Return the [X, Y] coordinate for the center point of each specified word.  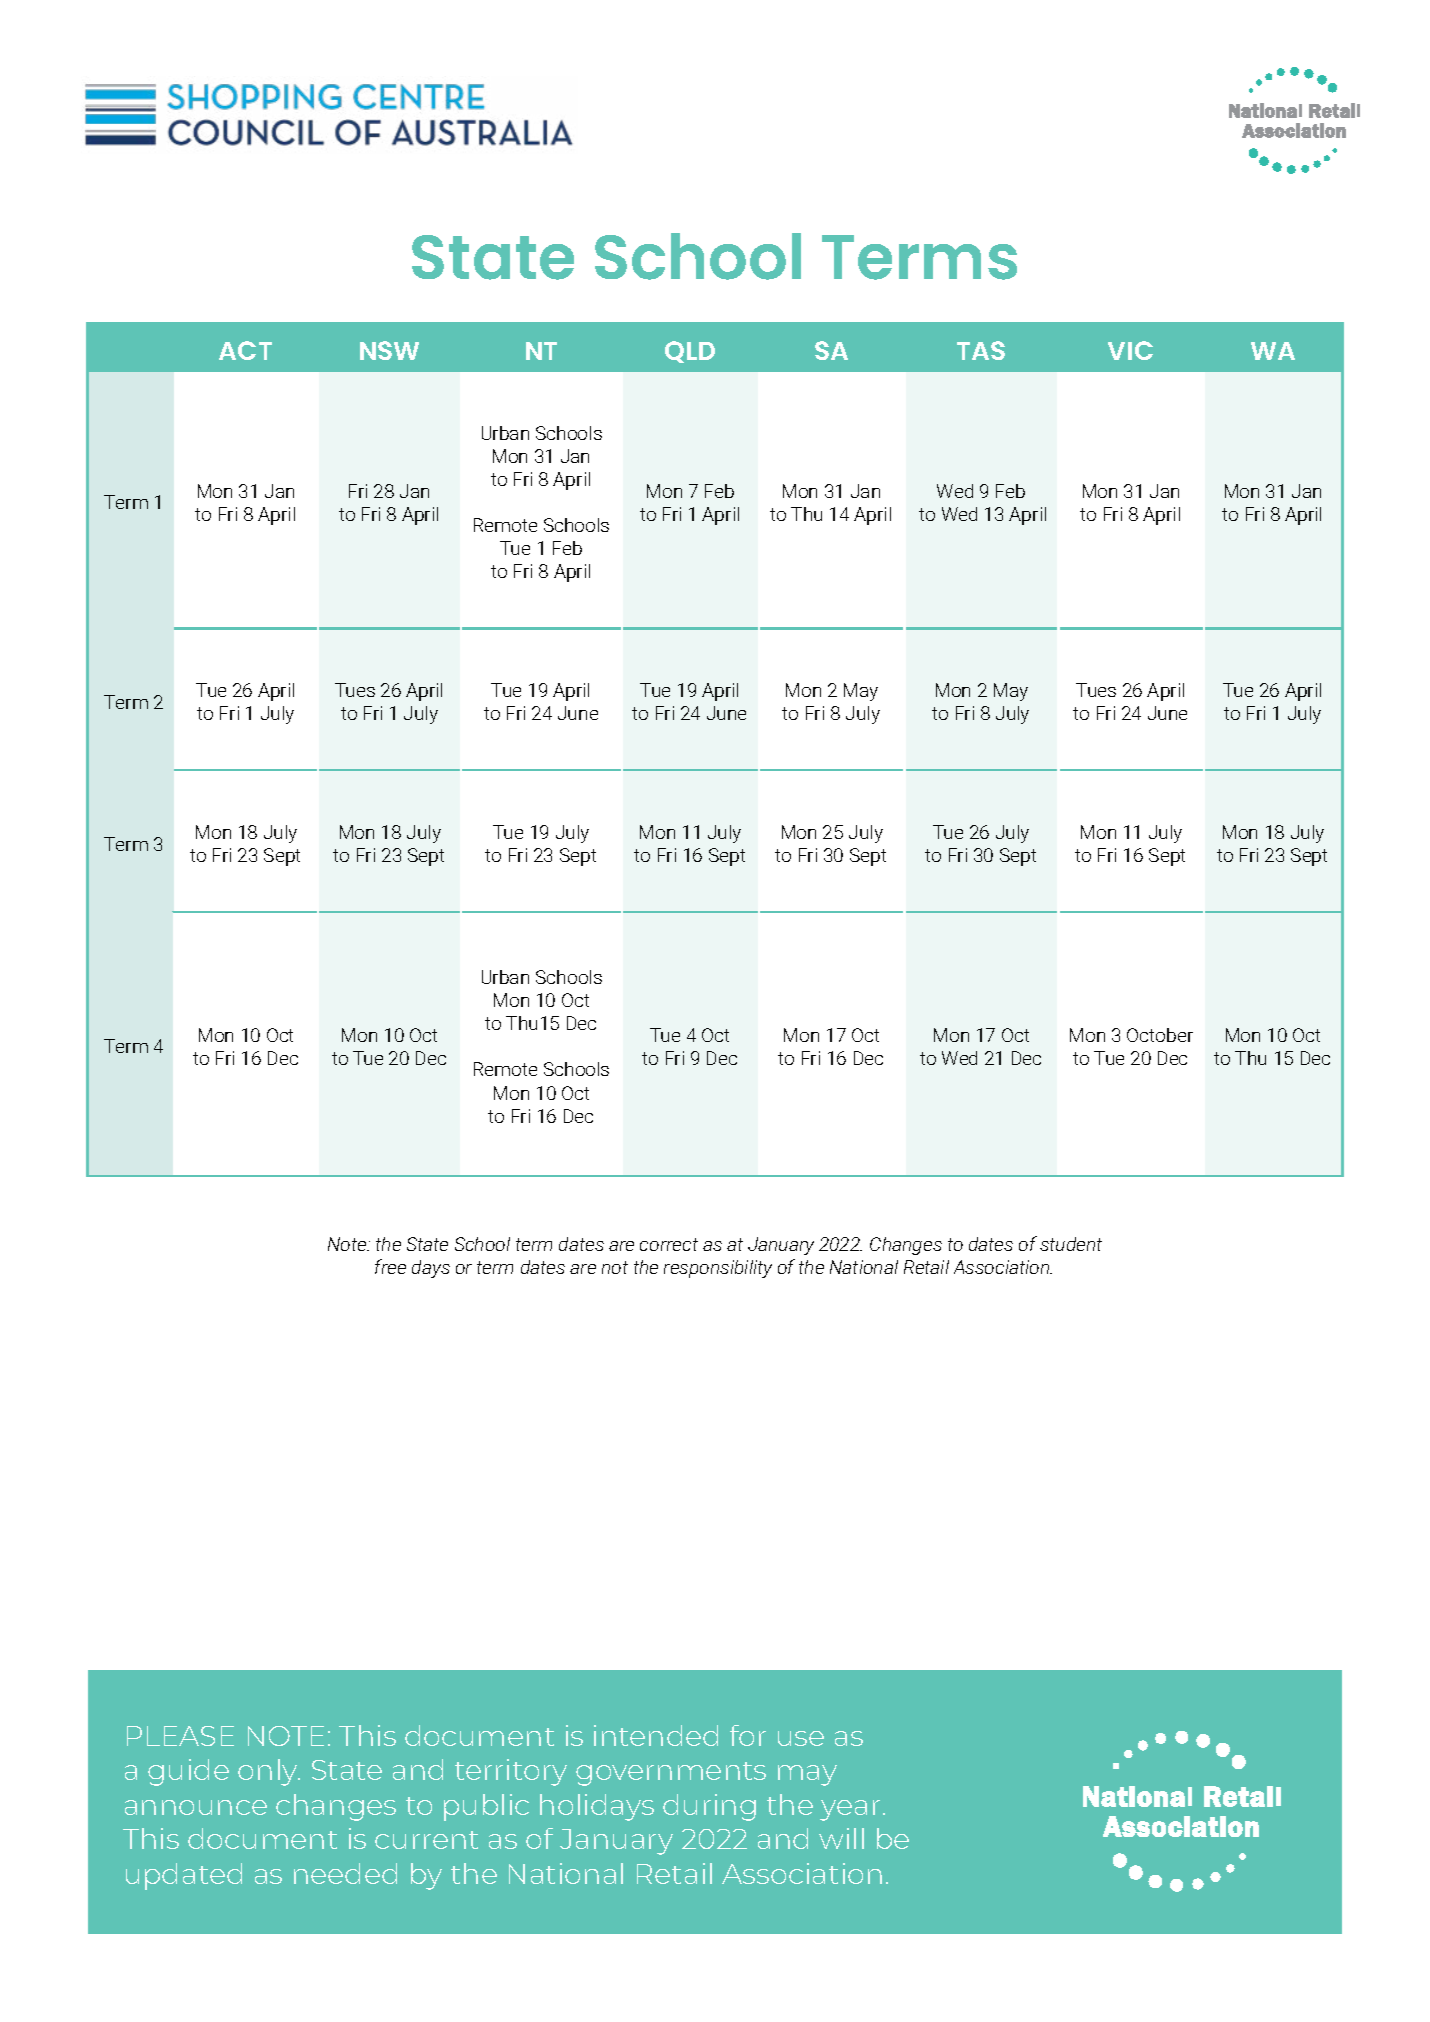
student [1071, 1244]
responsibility [718, 1269]
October [1160, 1035]
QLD [690, 352]
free [390, 1266]
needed [345, 1873]
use [801, 1738]
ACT [245, 350]
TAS [981, 350]
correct [669, 1244]
